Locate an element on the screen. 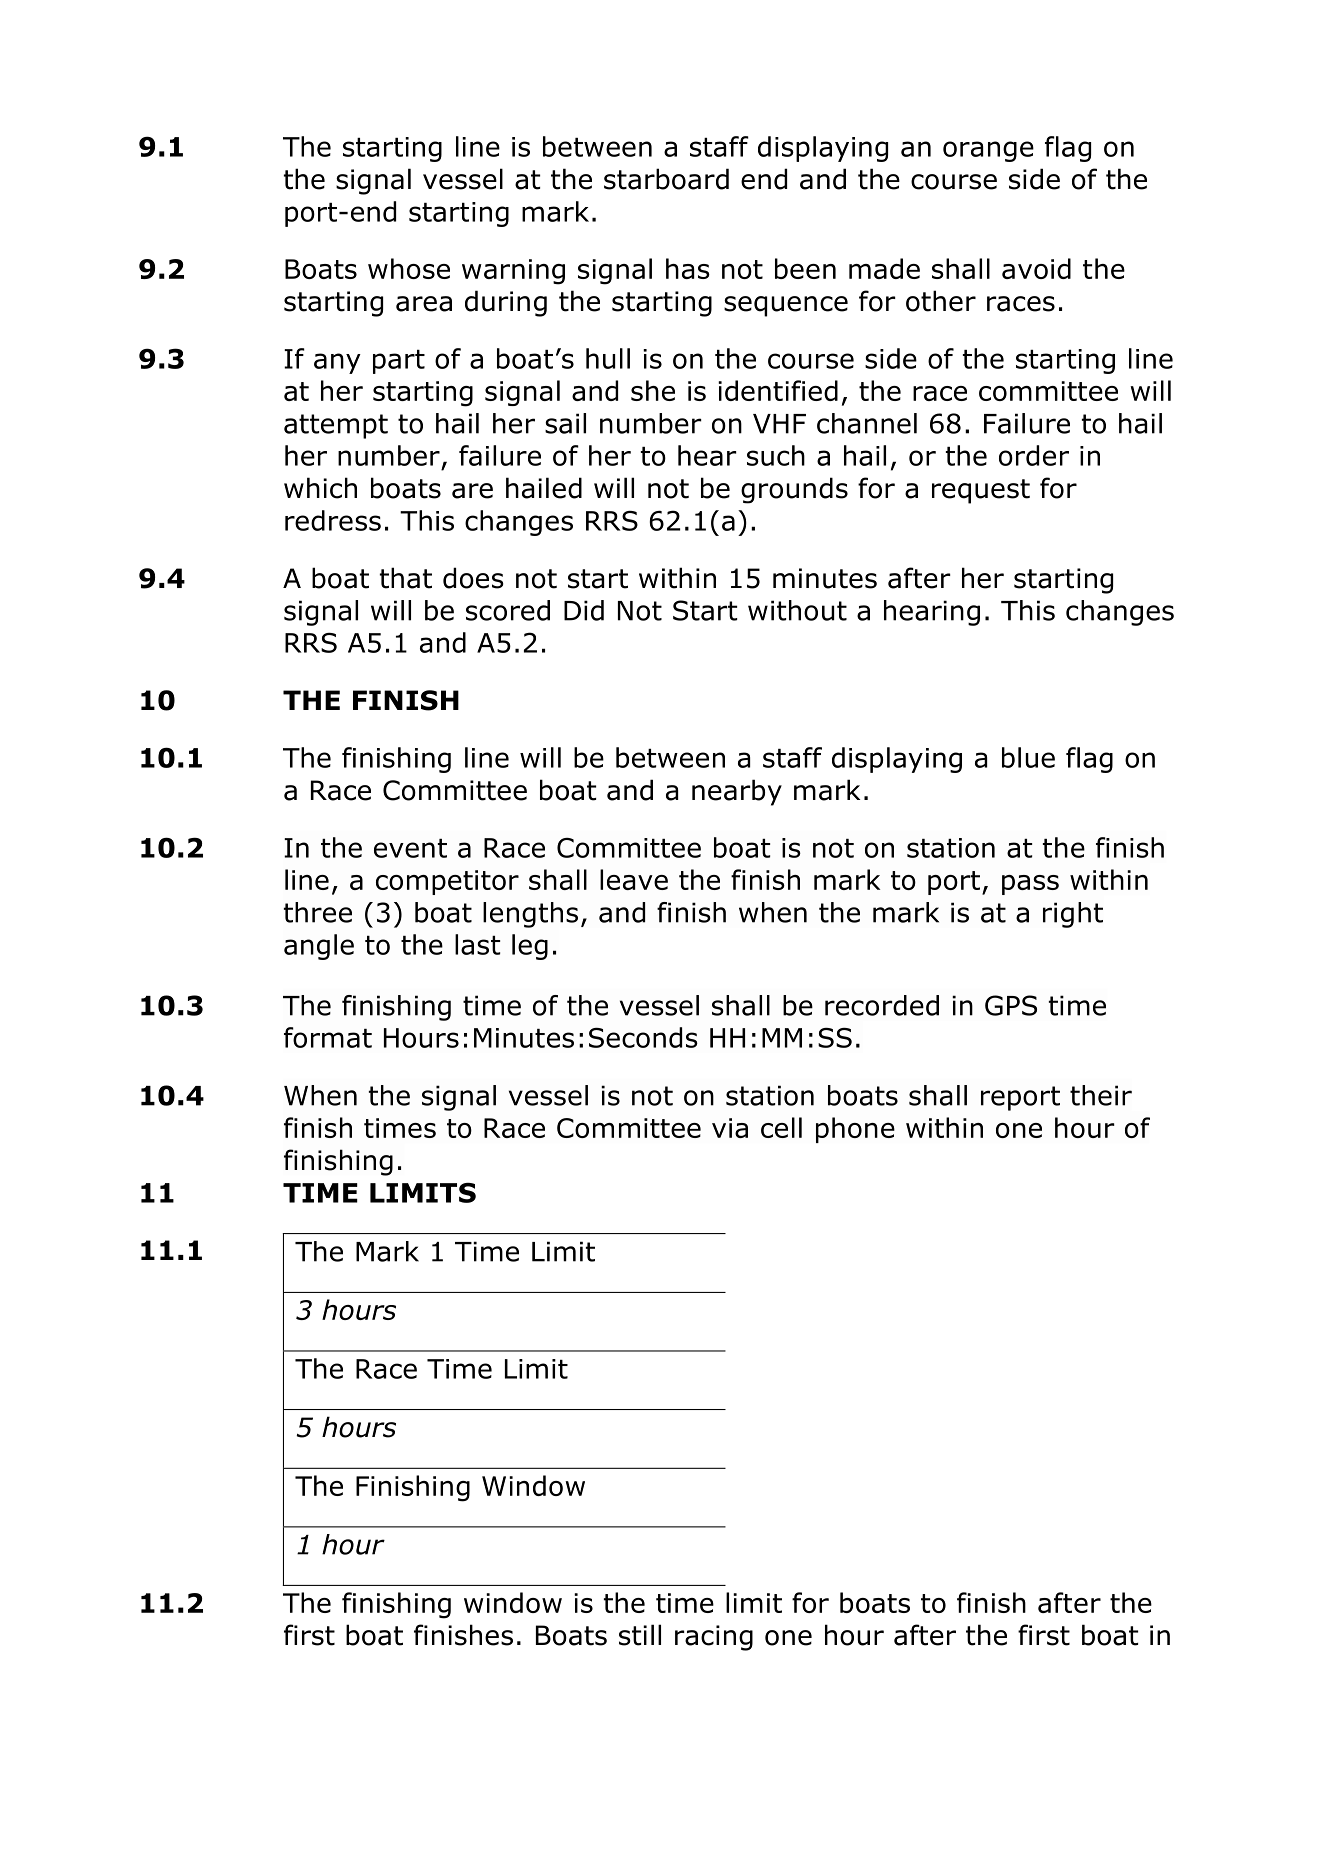 The height and width of the screenshot is (1867, 1320). phone is located at coordinates (855, 1130).
